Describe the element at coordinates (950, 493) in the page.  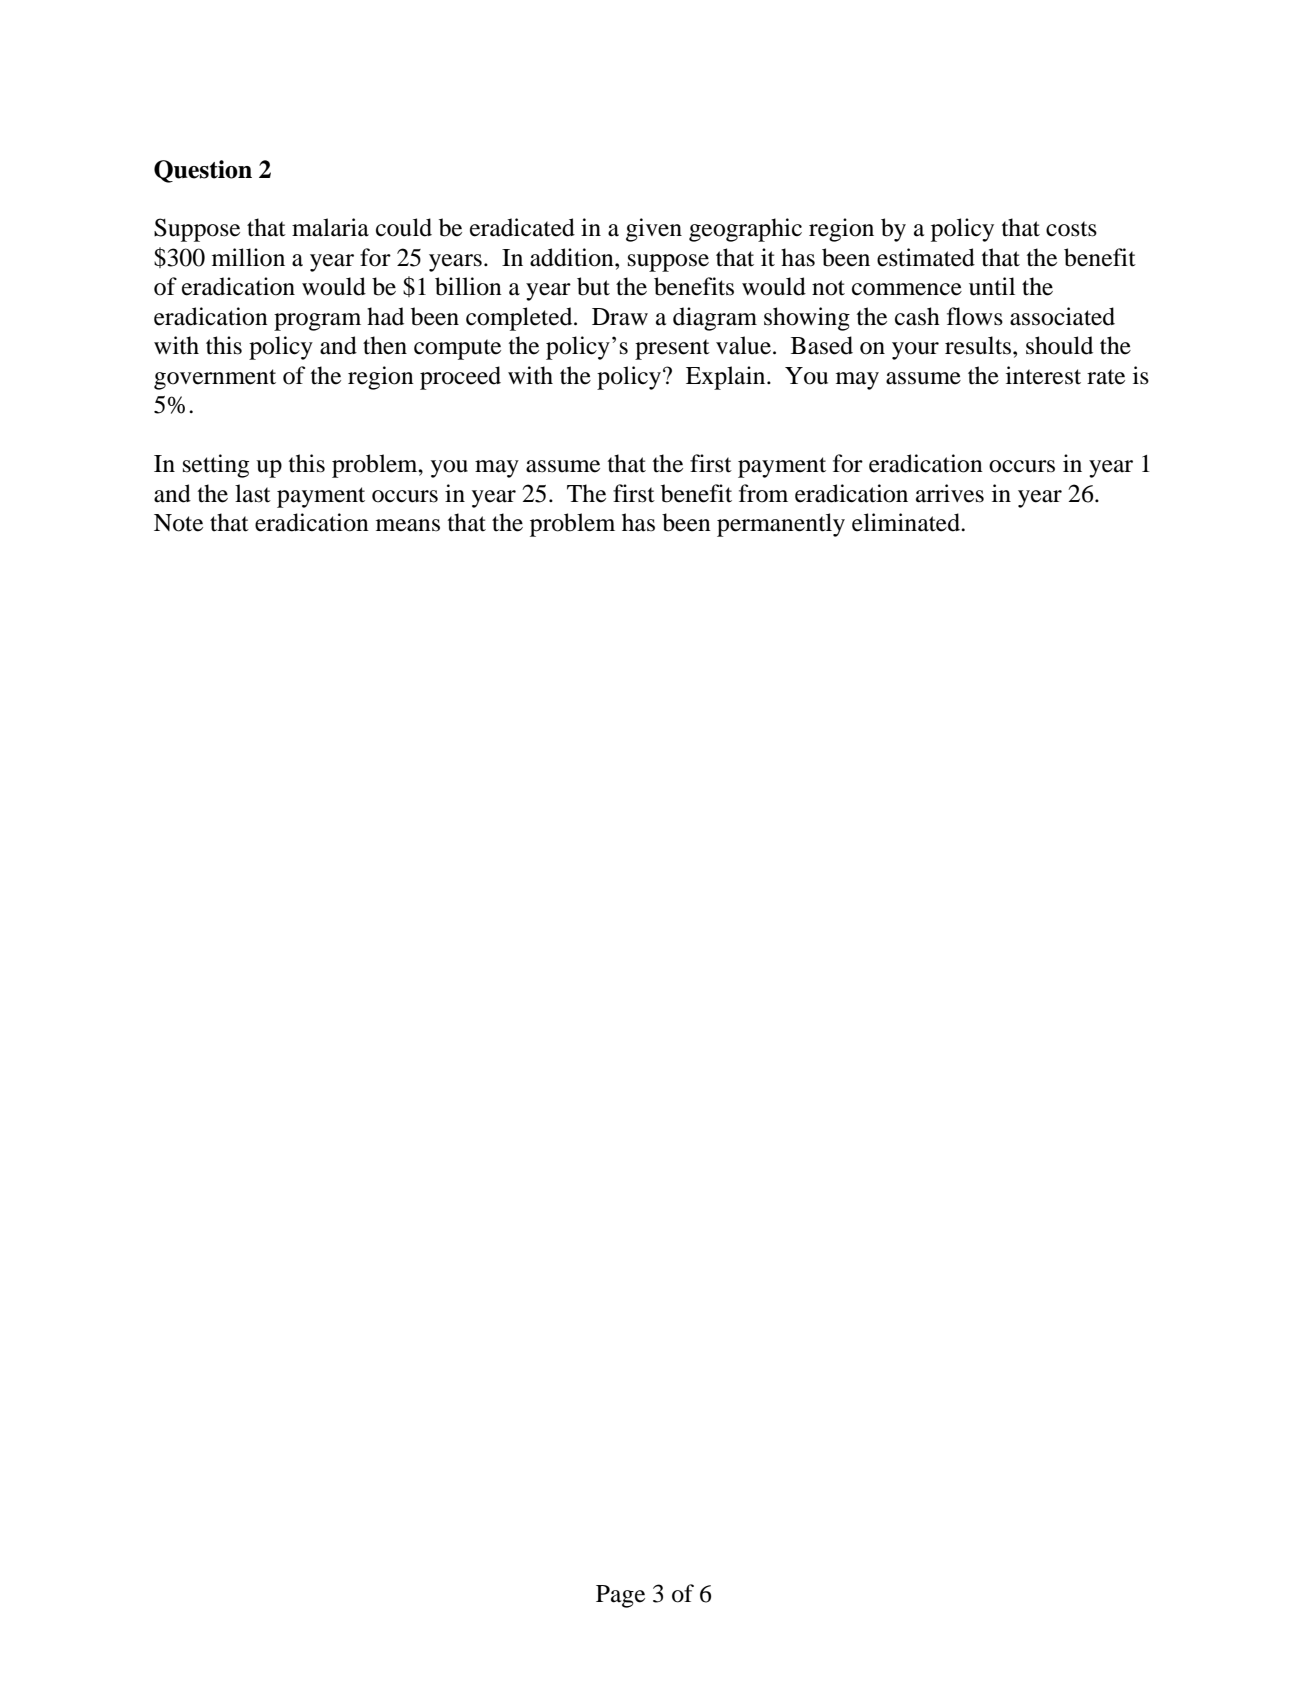
I see `arrives` at that location.
